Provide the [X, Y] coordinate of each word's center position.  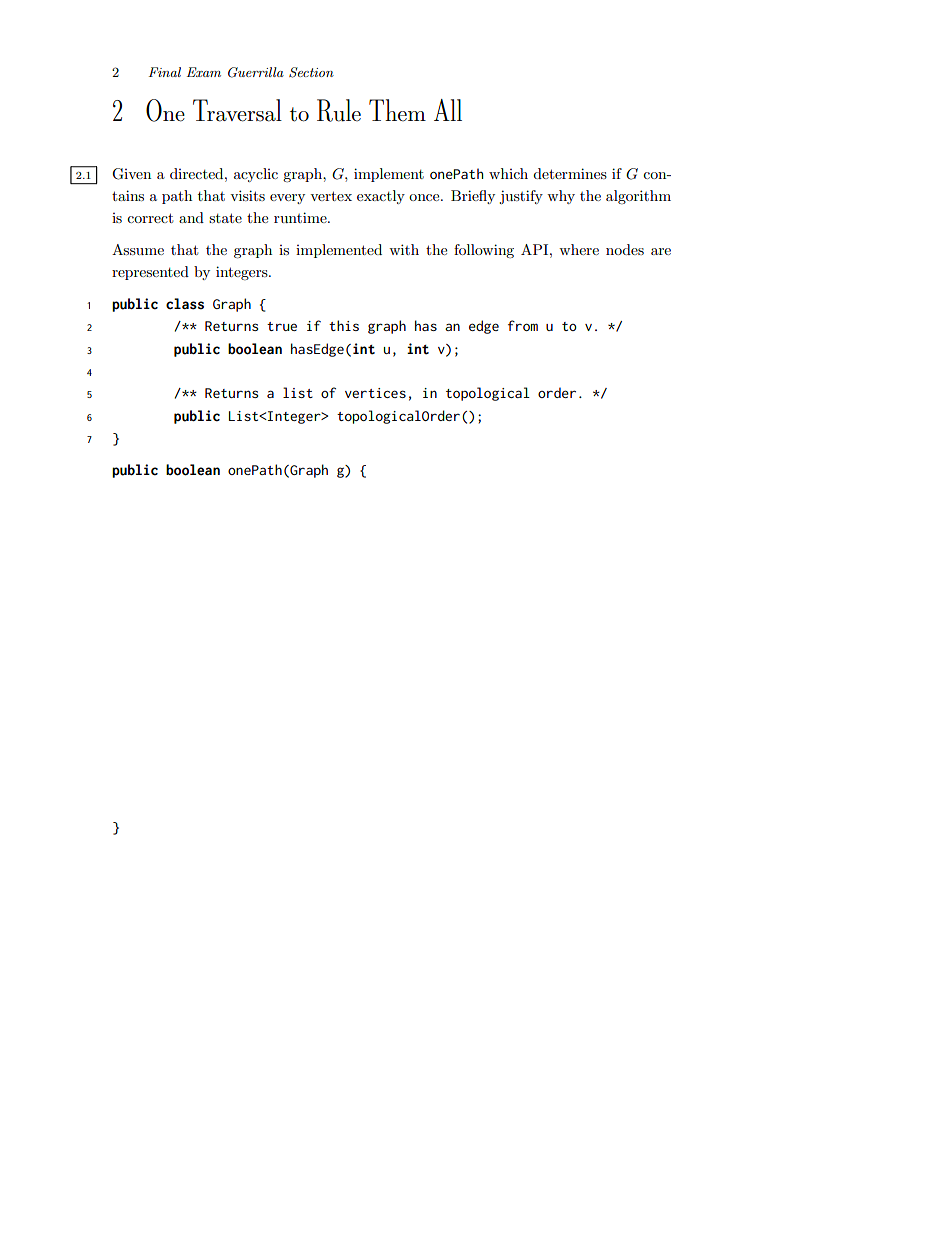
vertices [375, 393]
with [404, 249]
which [508, 173]
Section [311, 72]
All [448, 110]
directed [198, 173]
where [579, 249]
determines [570, 173]
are [661, 251]
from [523, 325]
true [282, 326]
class [185, 304]
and [191, 217]
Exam [204, 72]
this [344, 325]
